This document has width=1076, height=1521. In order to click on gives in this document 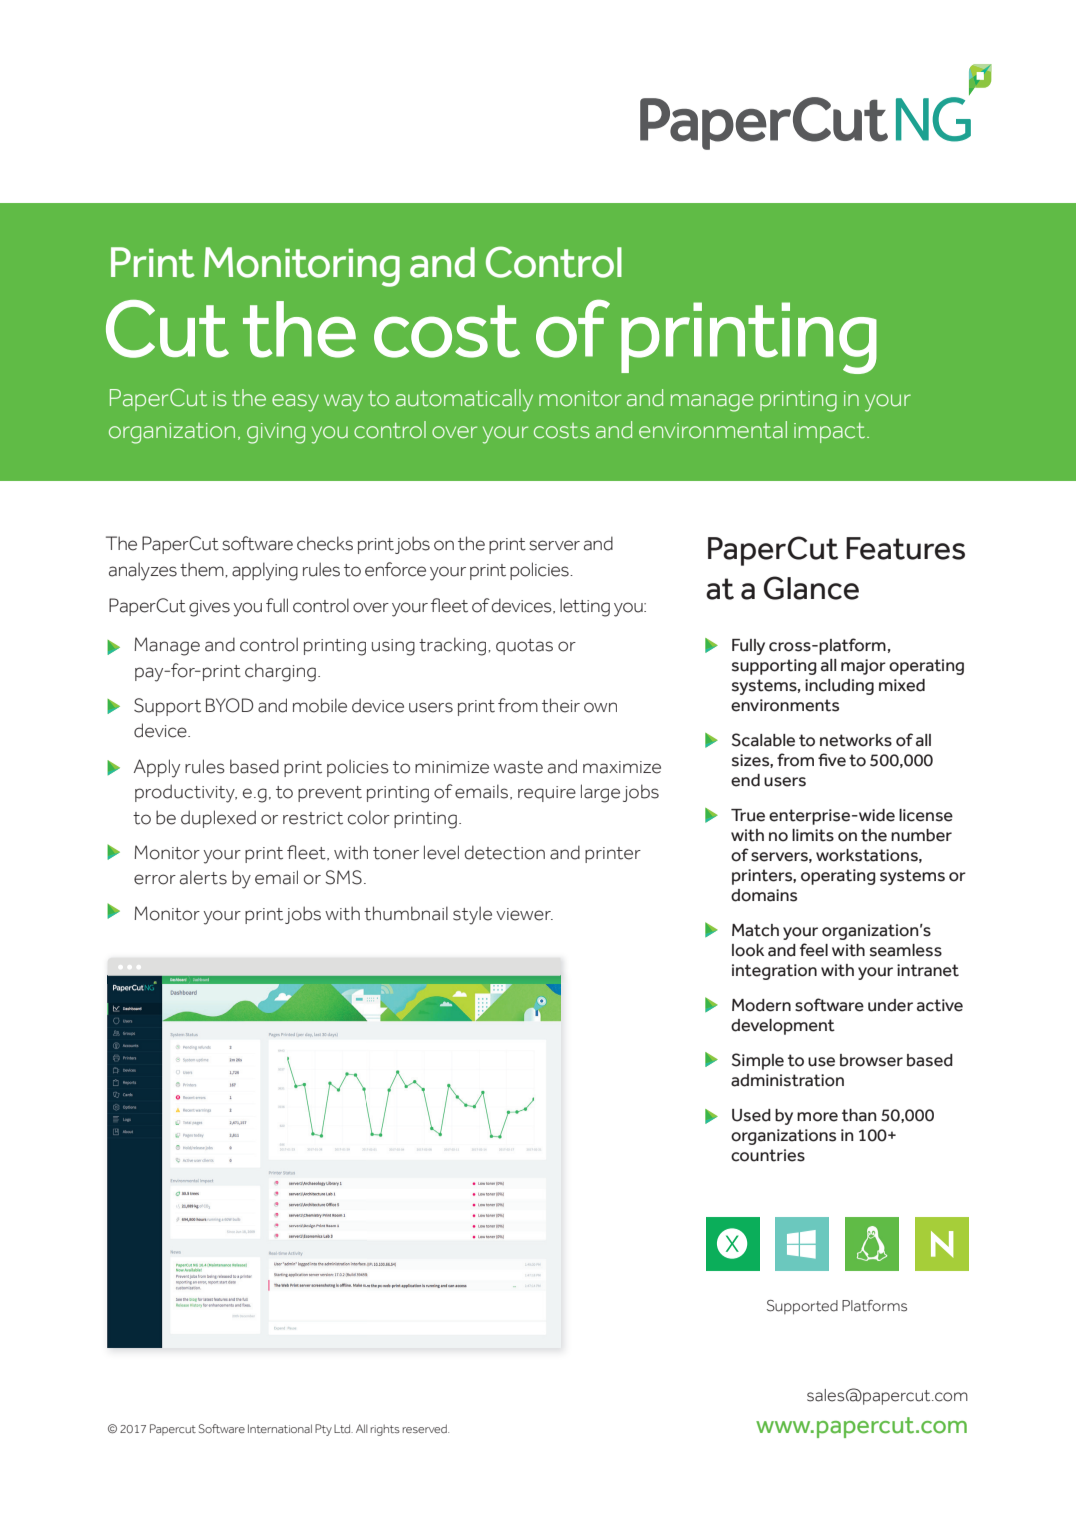, I will do `click(209, 608)`.
